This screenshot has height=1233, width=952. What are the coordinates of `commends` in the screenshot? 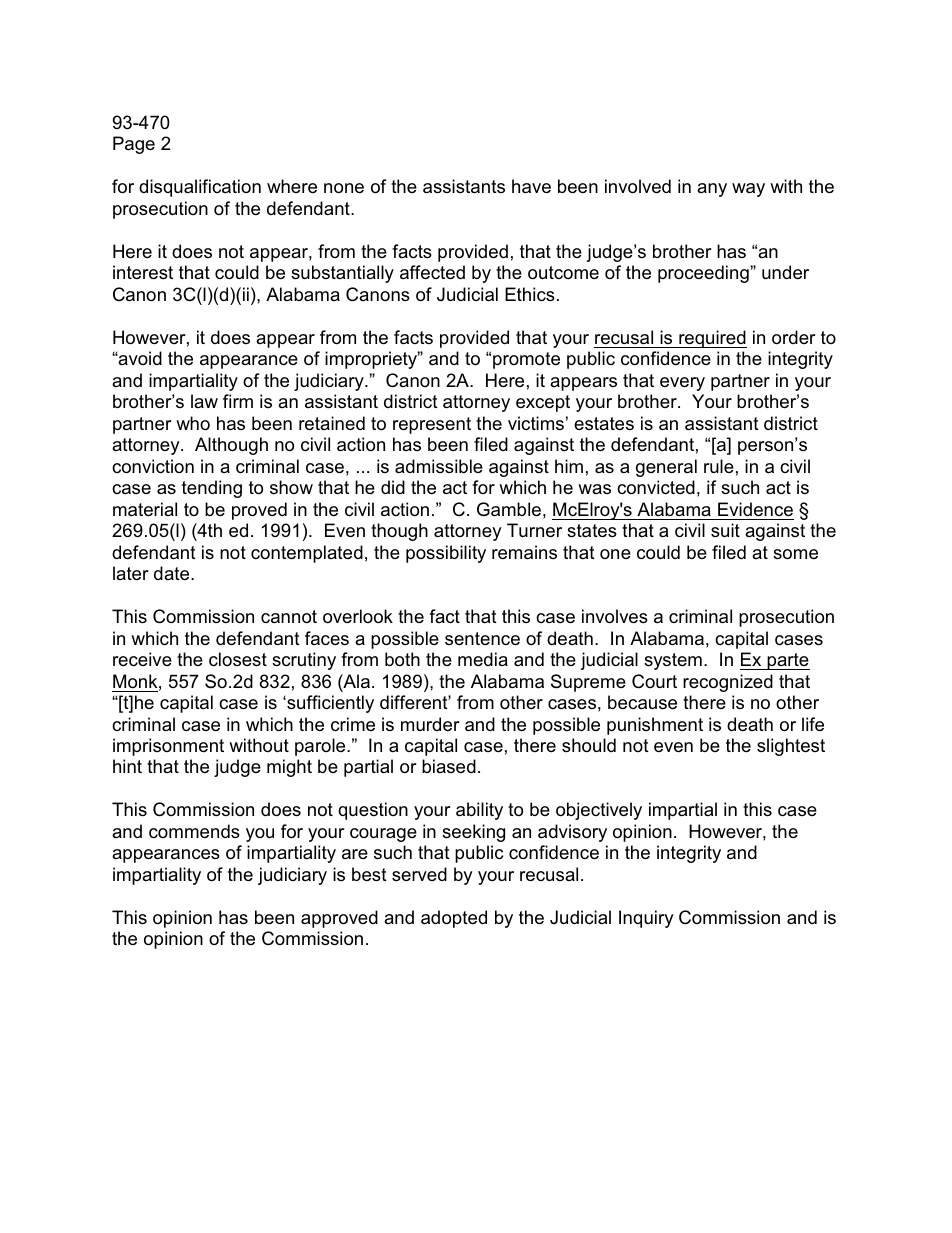 It's located at (194, 831).
